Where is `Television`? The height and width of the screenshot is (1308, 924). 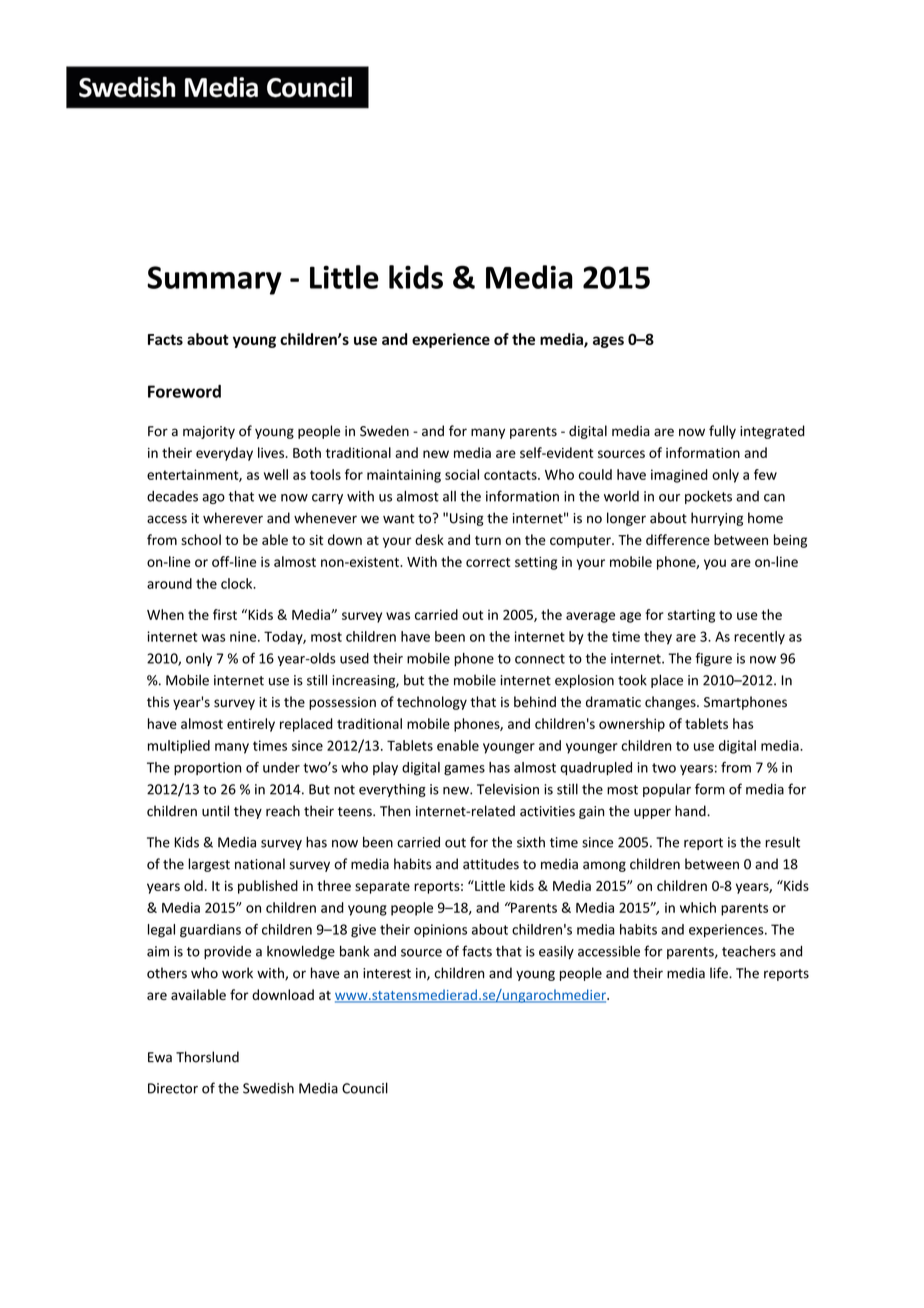
Television is located at coordinates (508, 789).
